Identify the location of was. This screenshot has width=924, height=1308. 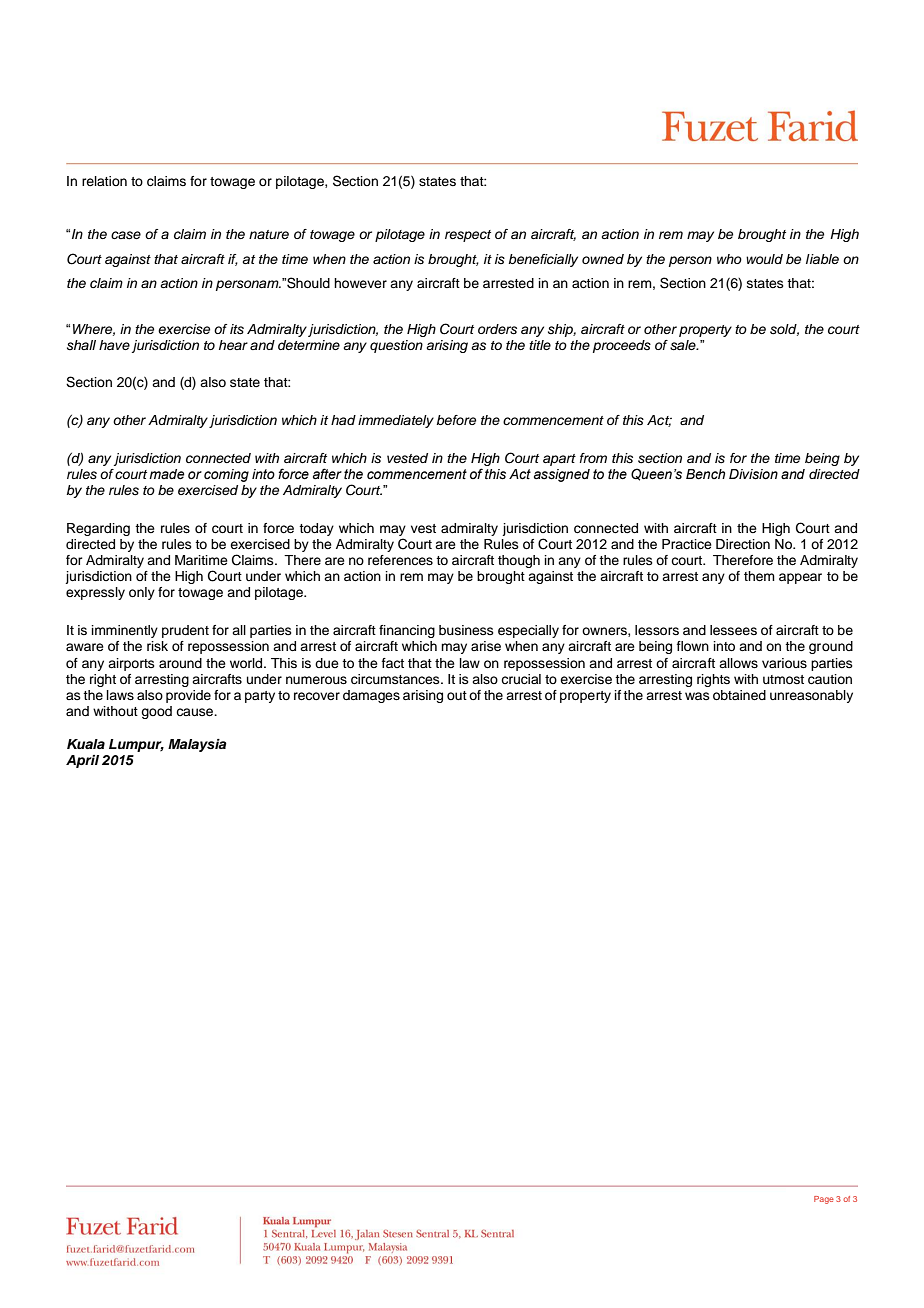
(697, 696).
